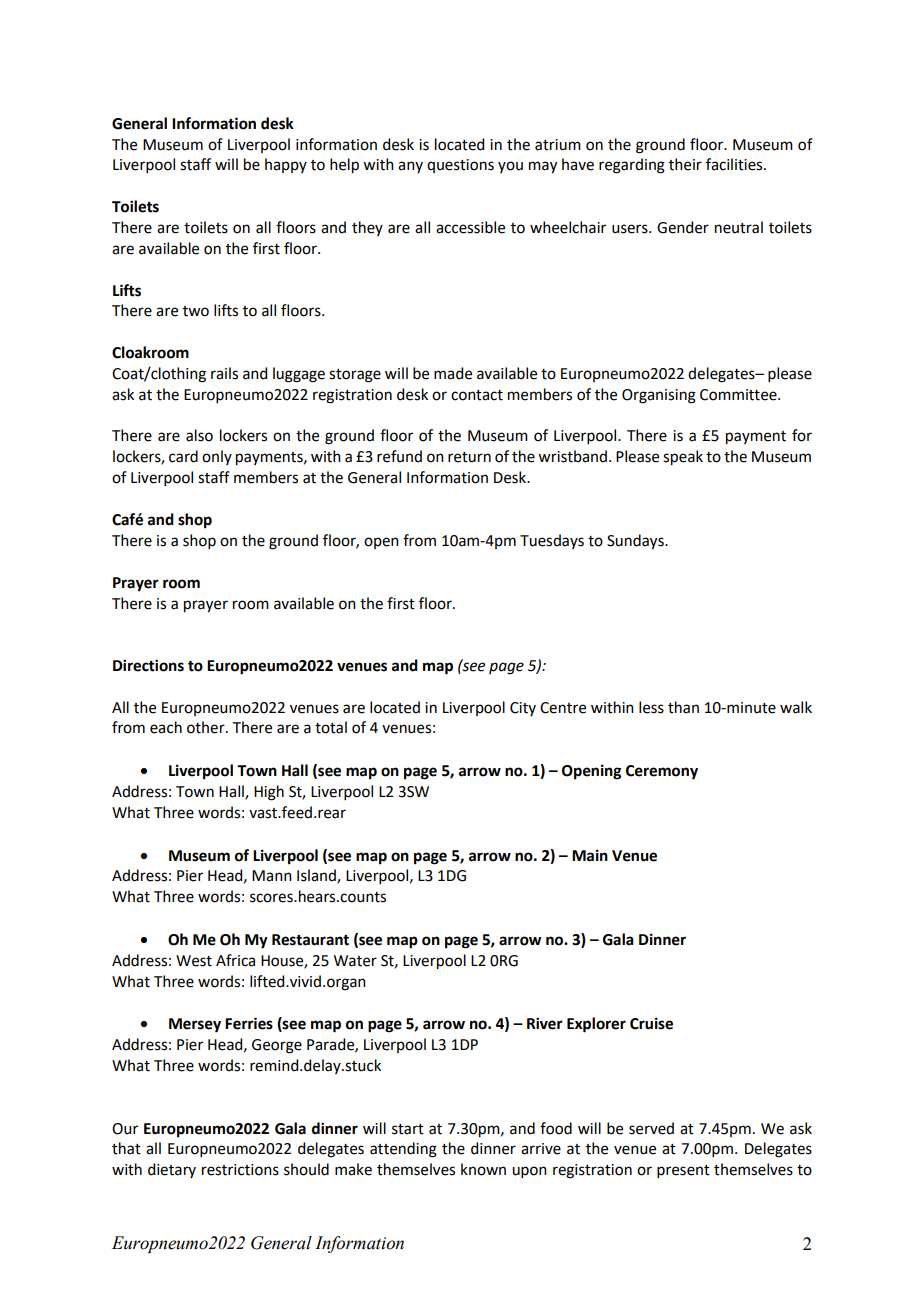 The width and height of the image is (924, 1308). What do you see at coordinates (735, 164) in the image?
I see `facilities` at bounding box center [735, 164].
